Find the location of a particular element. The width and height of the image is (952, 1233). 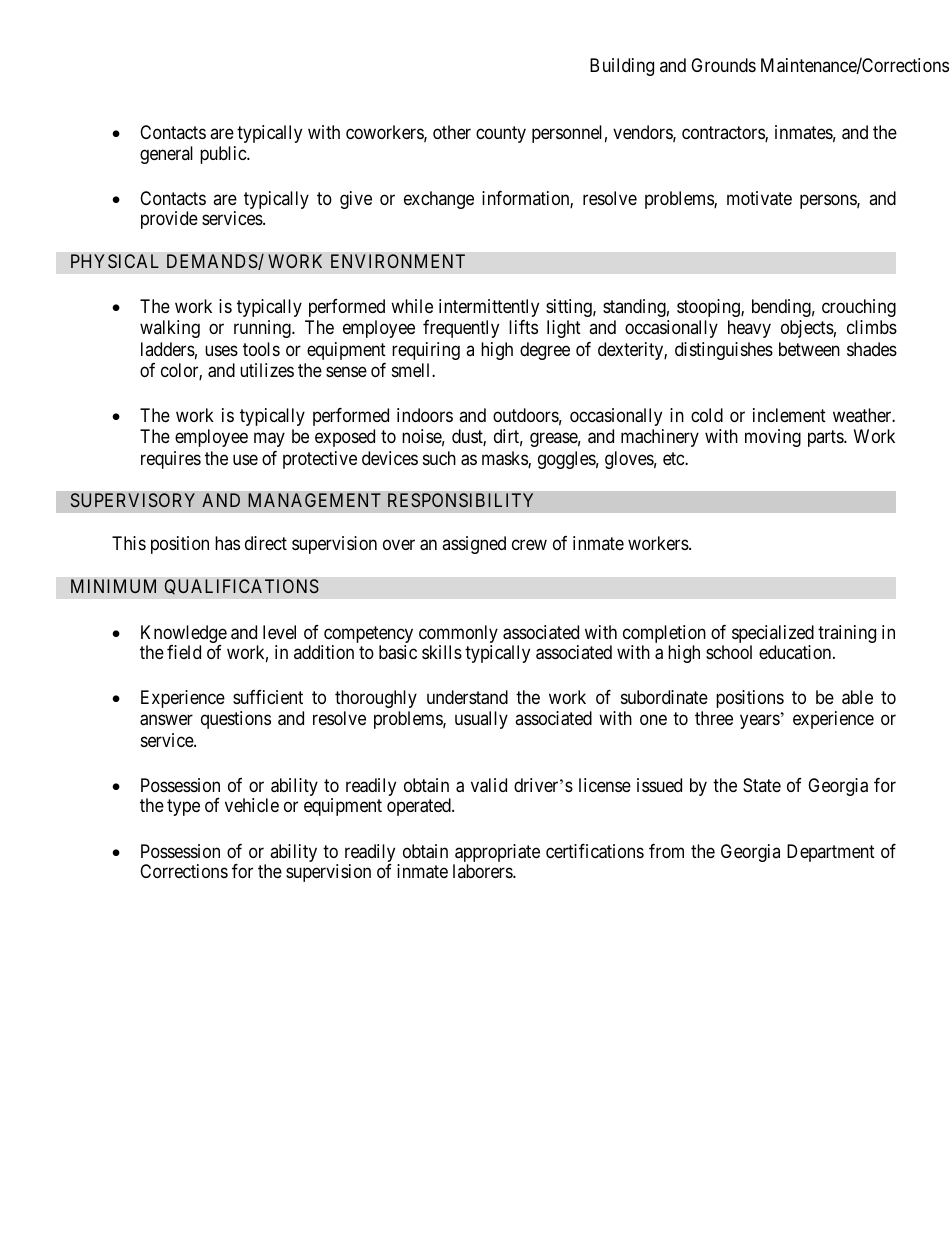

public is located at coordinates (224, 155).
